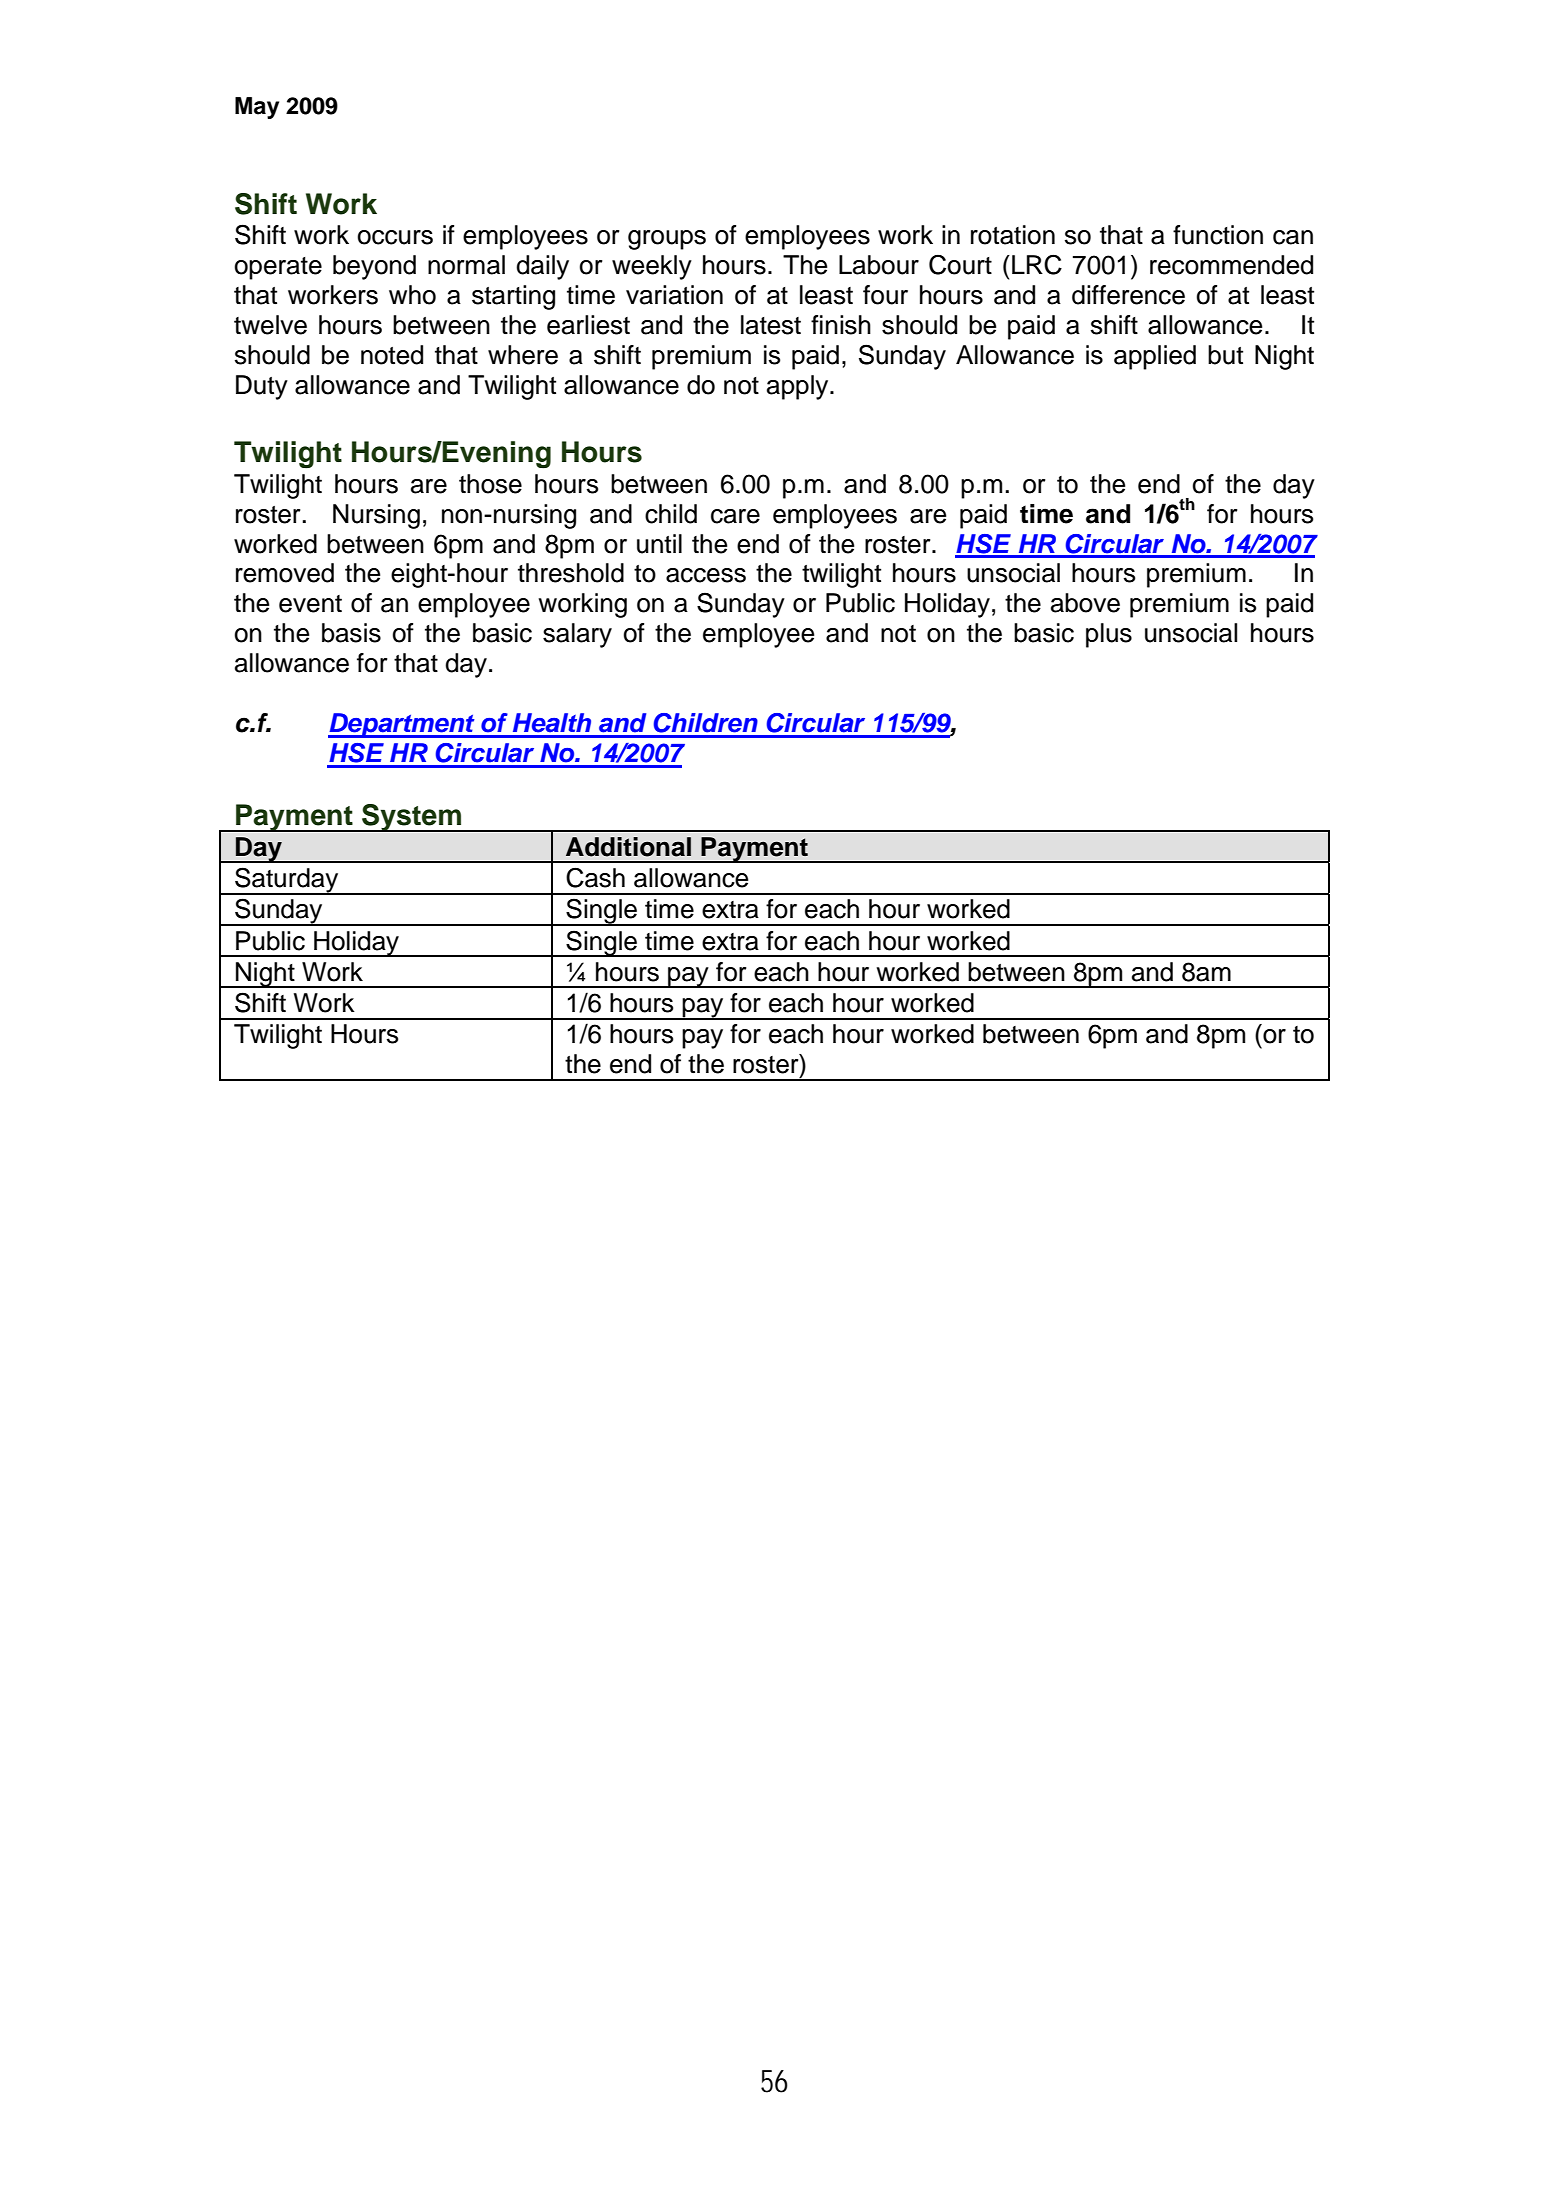 This page has width=1548, height=2191. What do you see at coordinates (257, 108) in the page?
I see `May` at bounding box center [257, 108].
